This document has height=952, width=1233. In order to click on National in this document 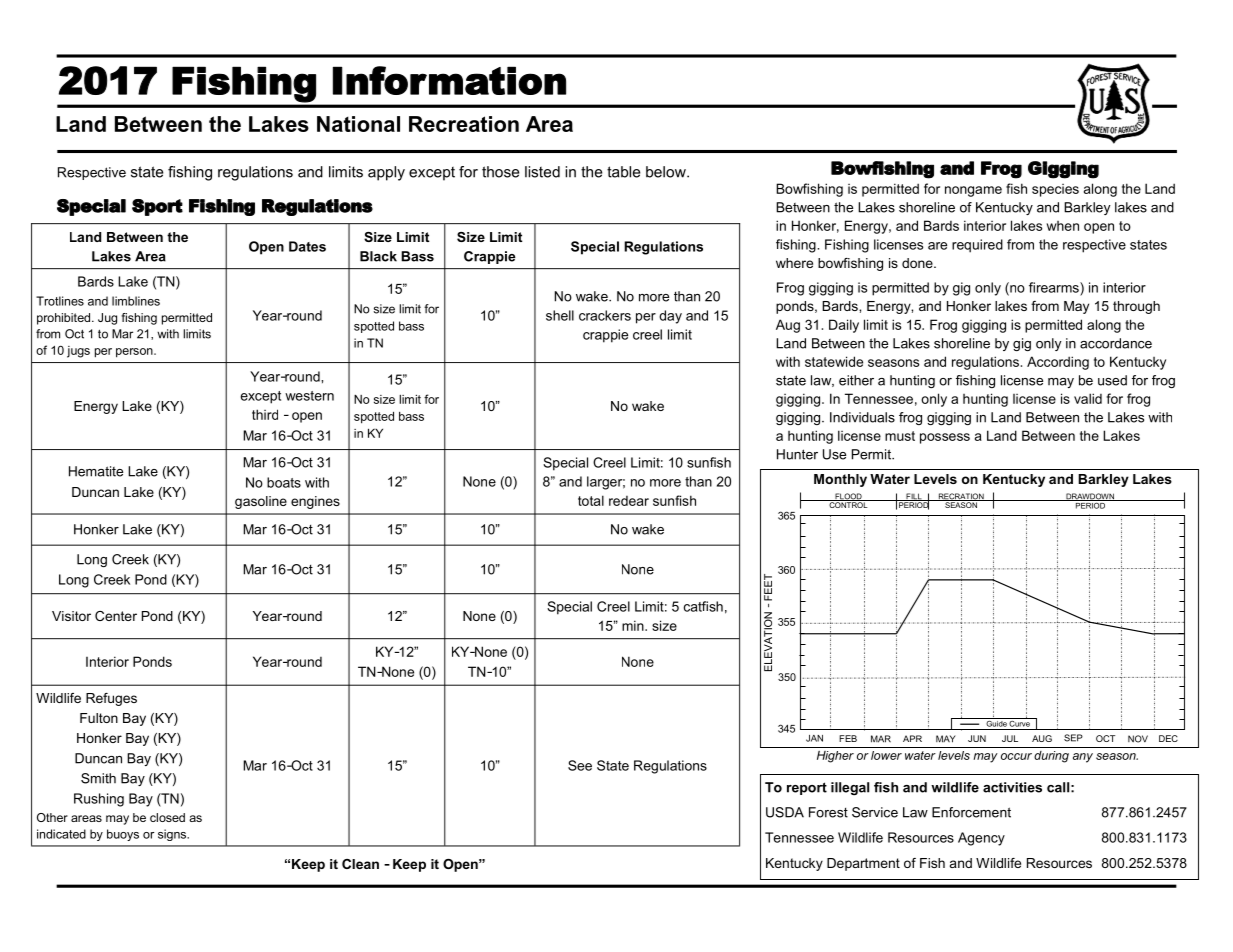, I will do `click(358, 124)`.
